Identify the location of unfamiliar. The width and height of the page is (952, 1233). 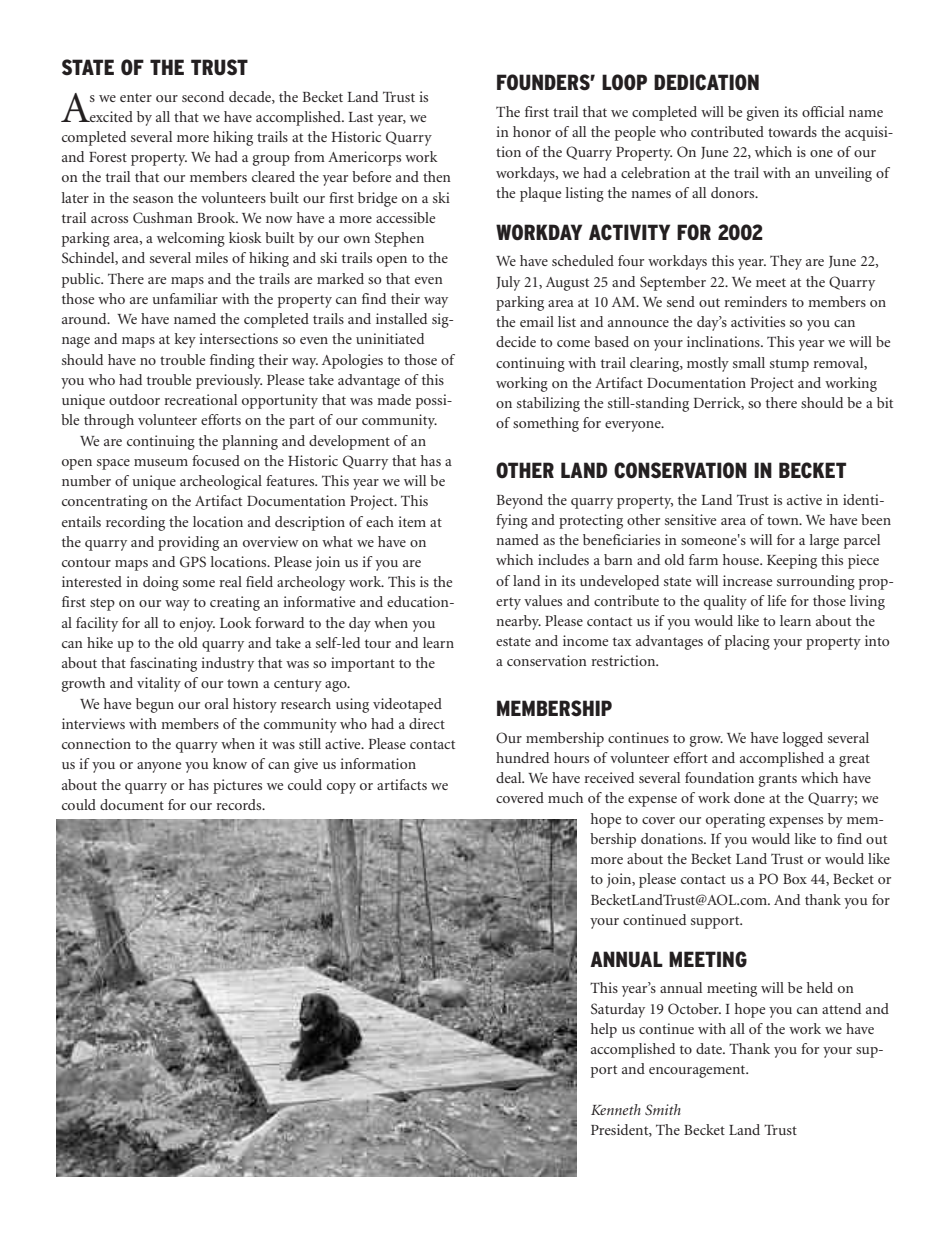
(185, 298).
